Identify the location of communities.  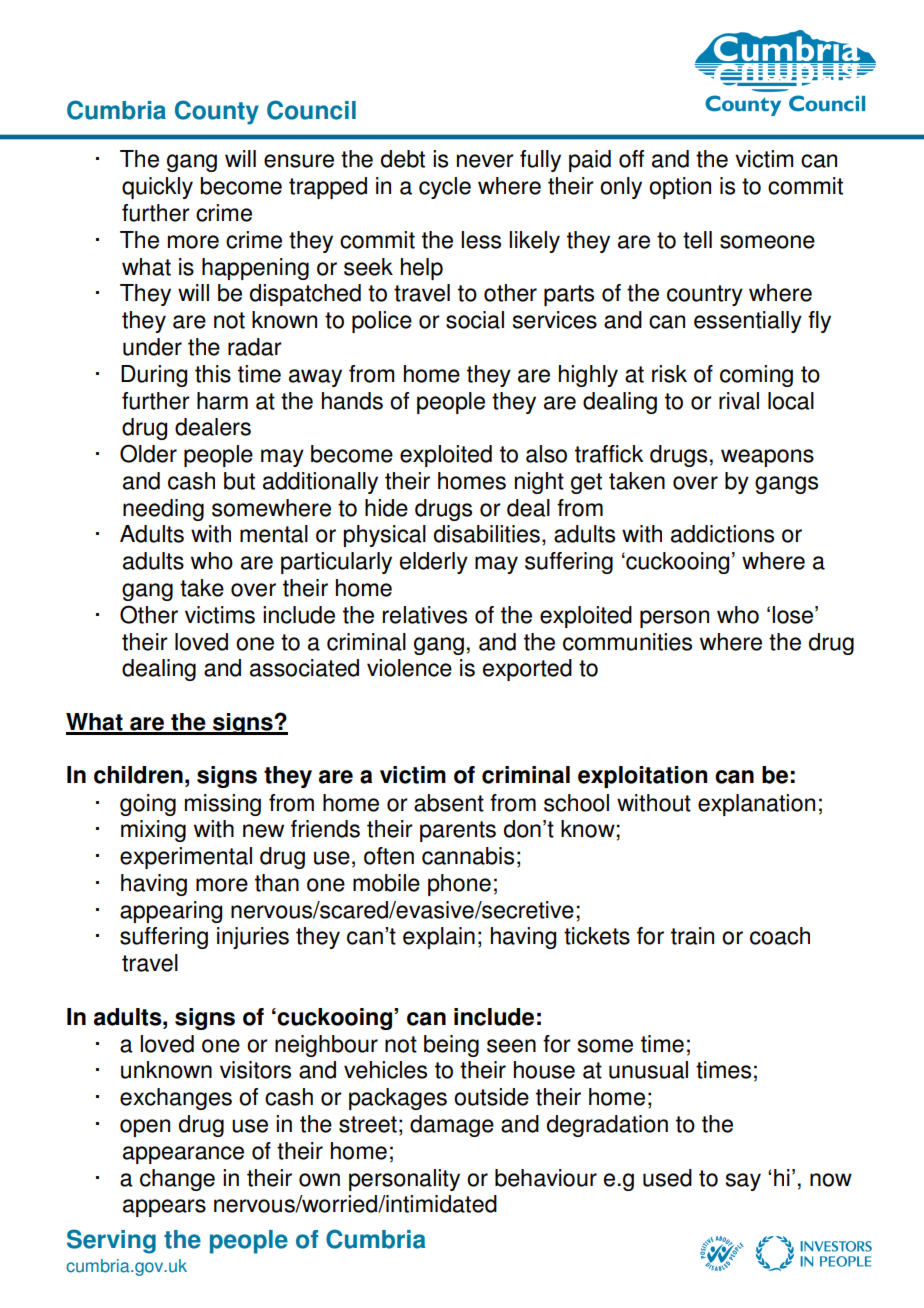
(627, 642).
